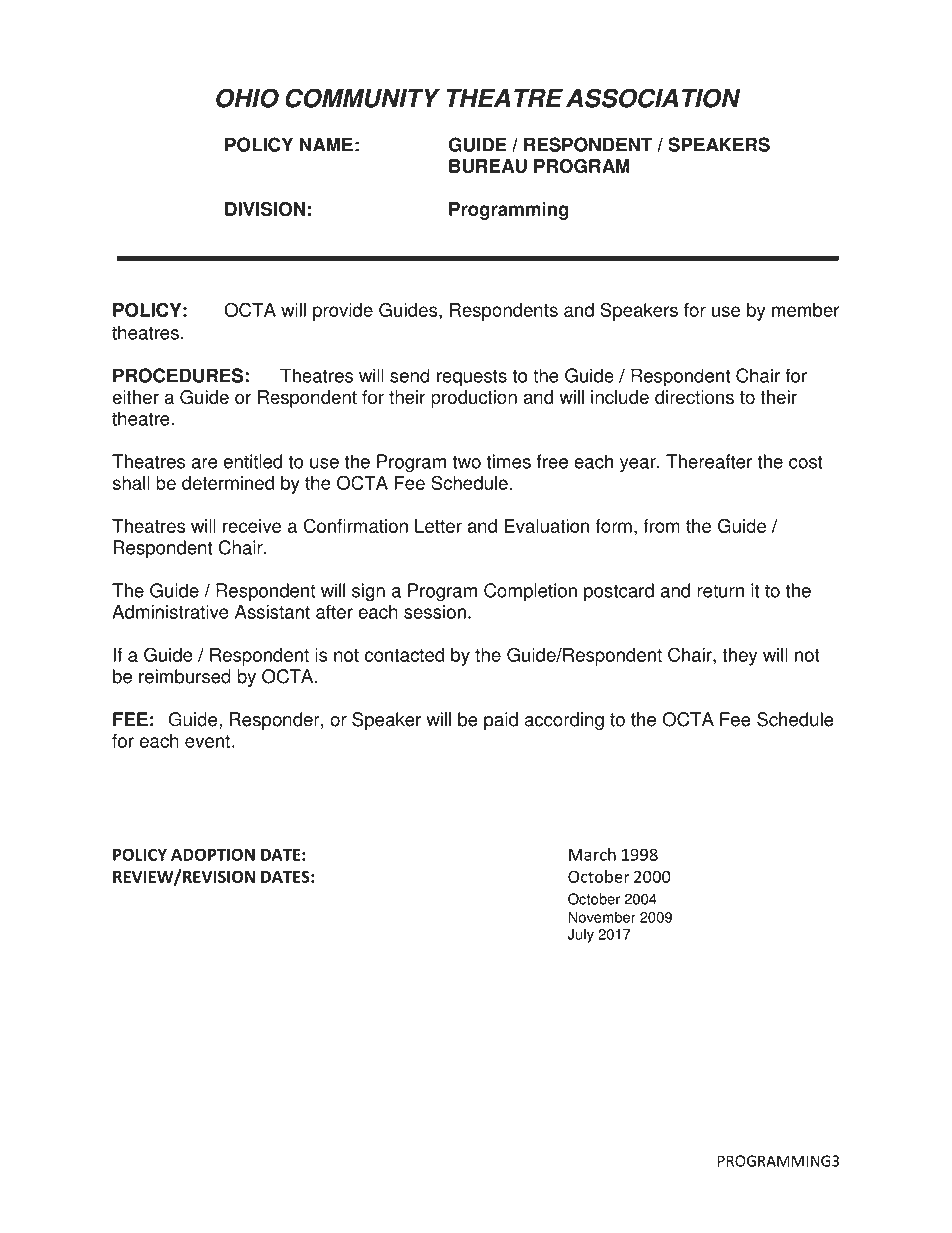 This screenshot has width=952, height=1233. What do you see at coordinates (438, 526) in the screenshot?
I see `Letter` at bounding box center [438, 526].
